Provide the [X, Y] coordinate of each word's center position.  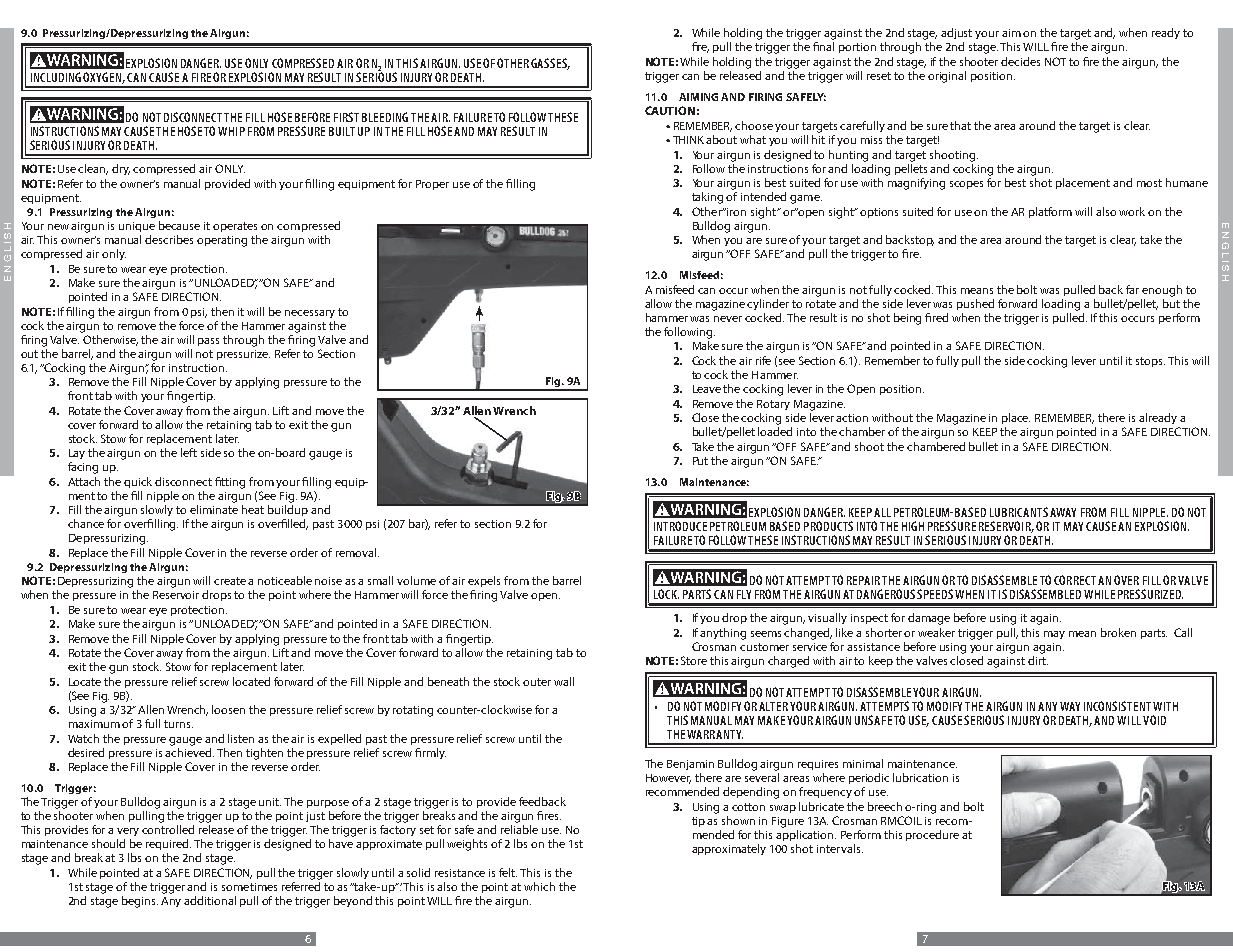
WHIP [231, 131]
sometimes [249, 887]
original [947, 77]
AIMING [698, 97]
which [539, 886]
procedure [932, 835]
